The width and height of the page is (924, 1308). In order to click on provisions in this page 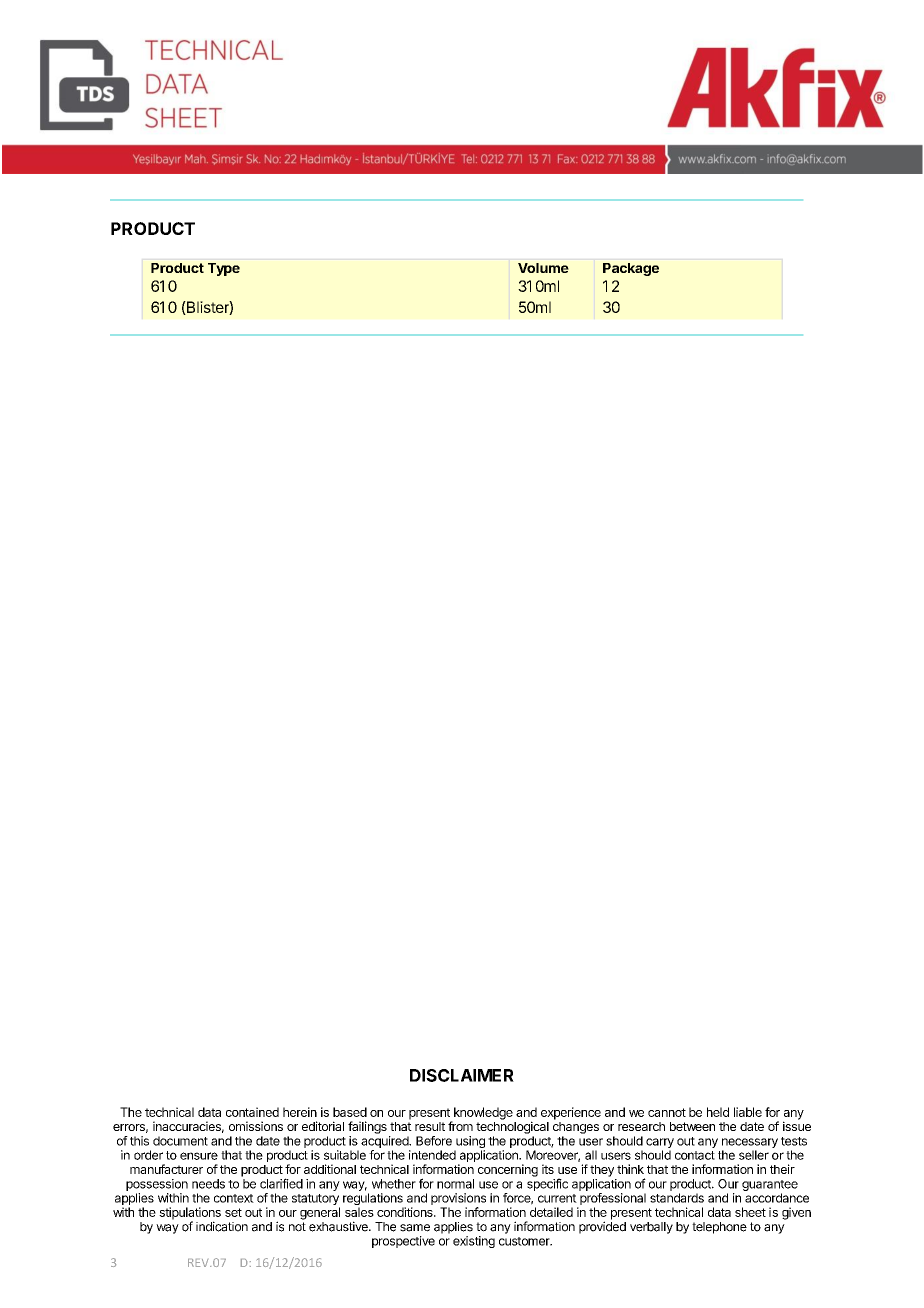, I will do `click(458, 1199)`.
